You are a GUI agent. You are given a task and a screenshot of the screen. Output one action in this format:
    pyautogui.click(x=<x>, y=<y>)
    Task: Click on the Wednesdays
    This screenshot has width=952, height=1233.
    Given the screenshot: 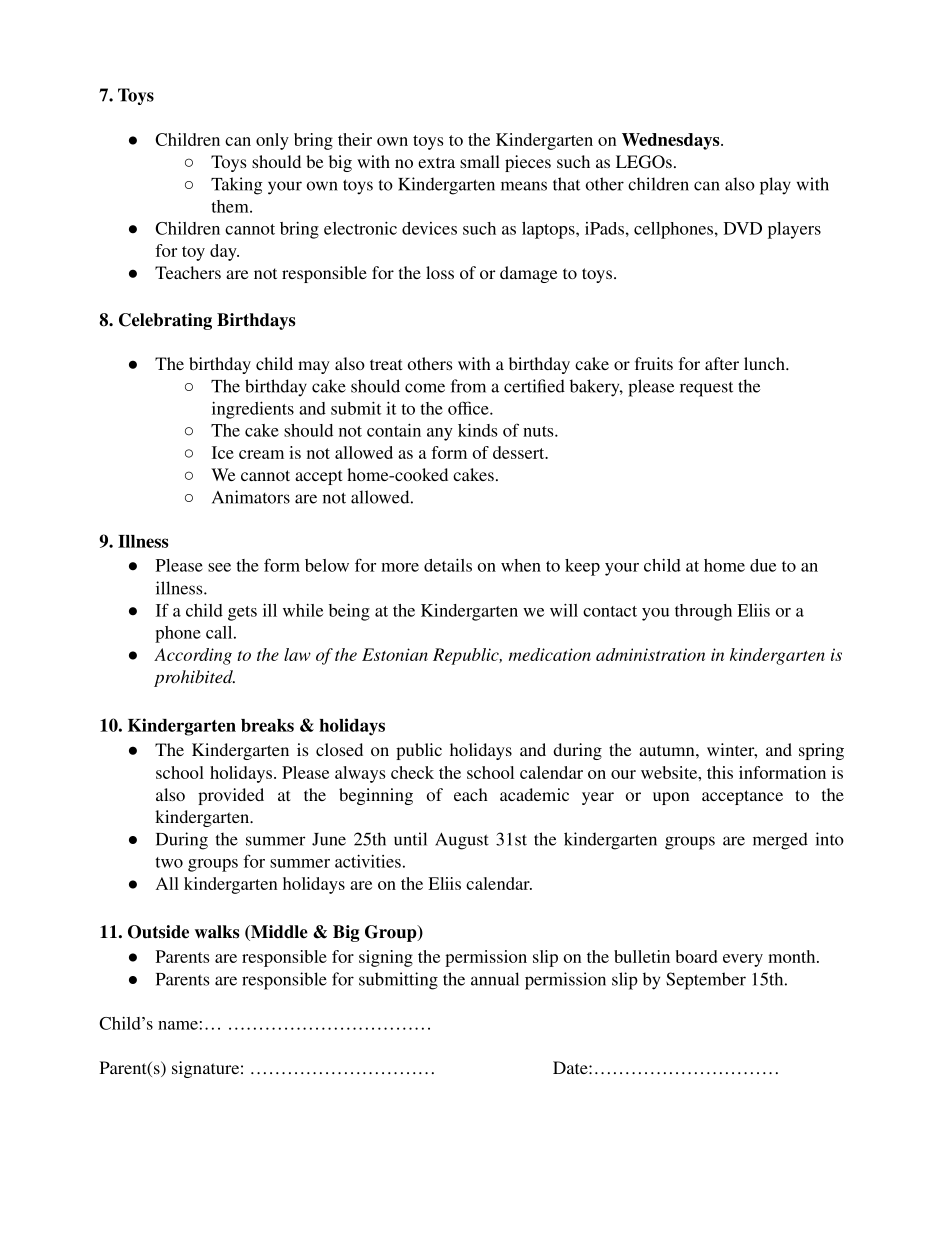 What is the action you would take?
    pyautogui.click(x=672, y=141)
